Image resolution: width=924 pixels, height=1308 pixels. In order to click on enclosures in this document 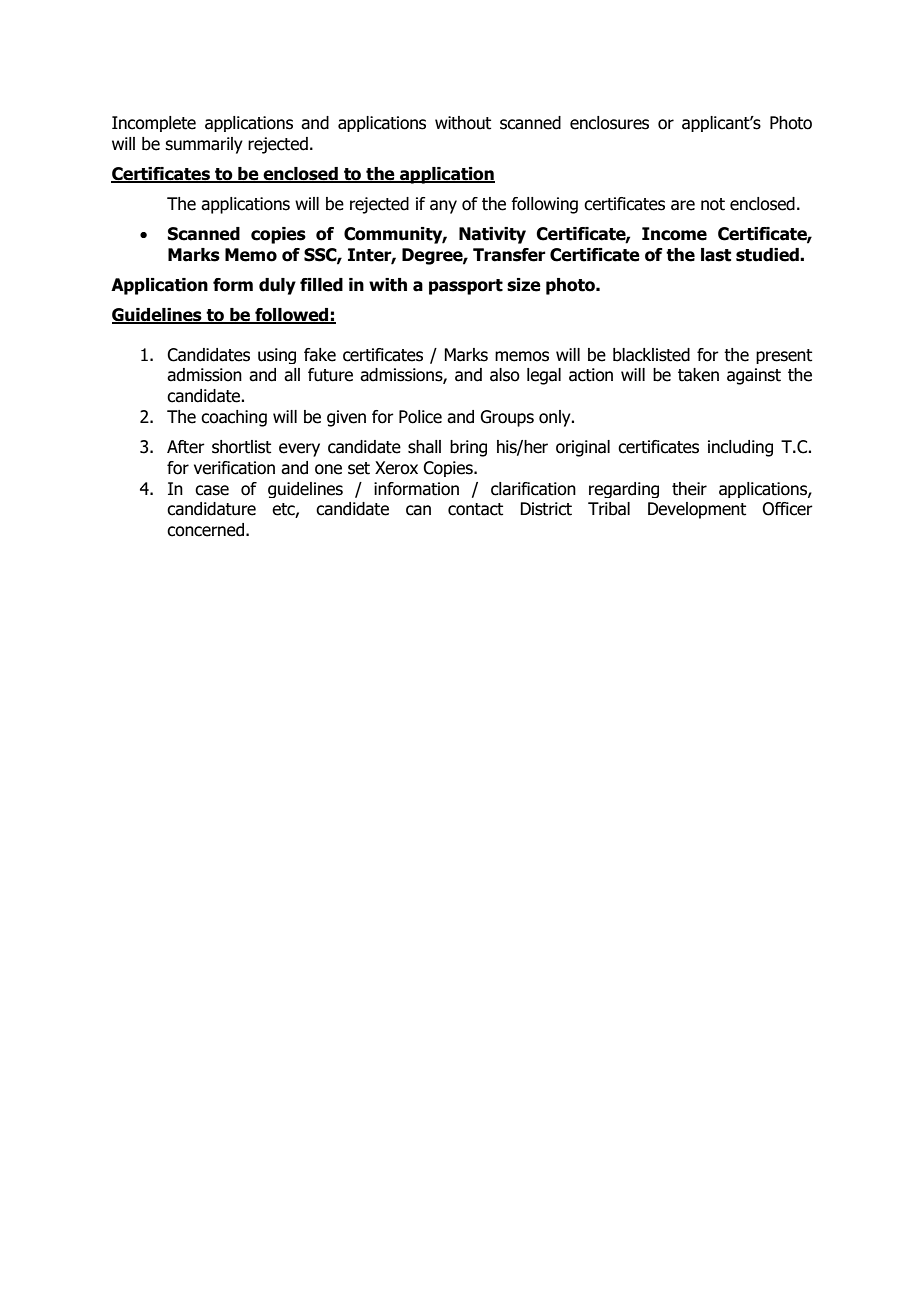, I will do `click(609, 123)`.
